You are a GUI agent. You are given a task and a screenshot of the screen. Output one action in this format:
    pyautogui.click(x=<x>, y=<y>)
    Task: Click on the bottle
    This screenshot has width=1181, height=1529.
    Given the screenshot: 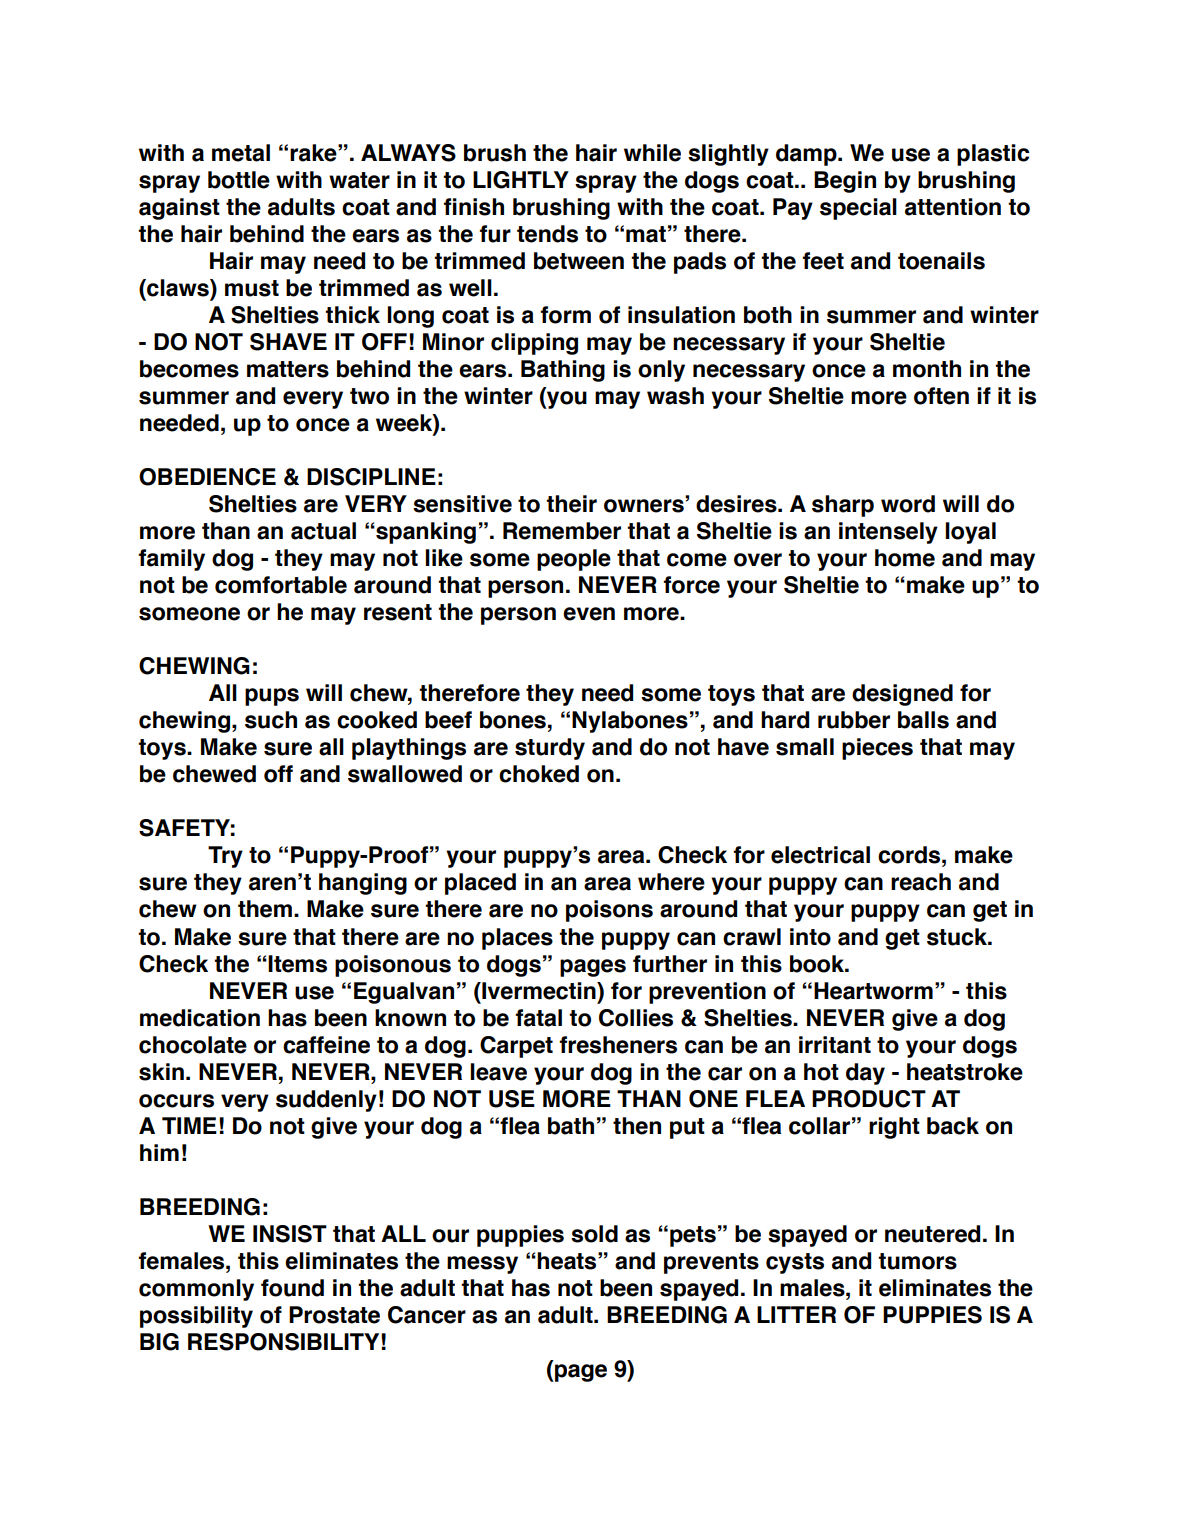 What is the action you would take?
    pyautogui.click(x=239, y=180)
